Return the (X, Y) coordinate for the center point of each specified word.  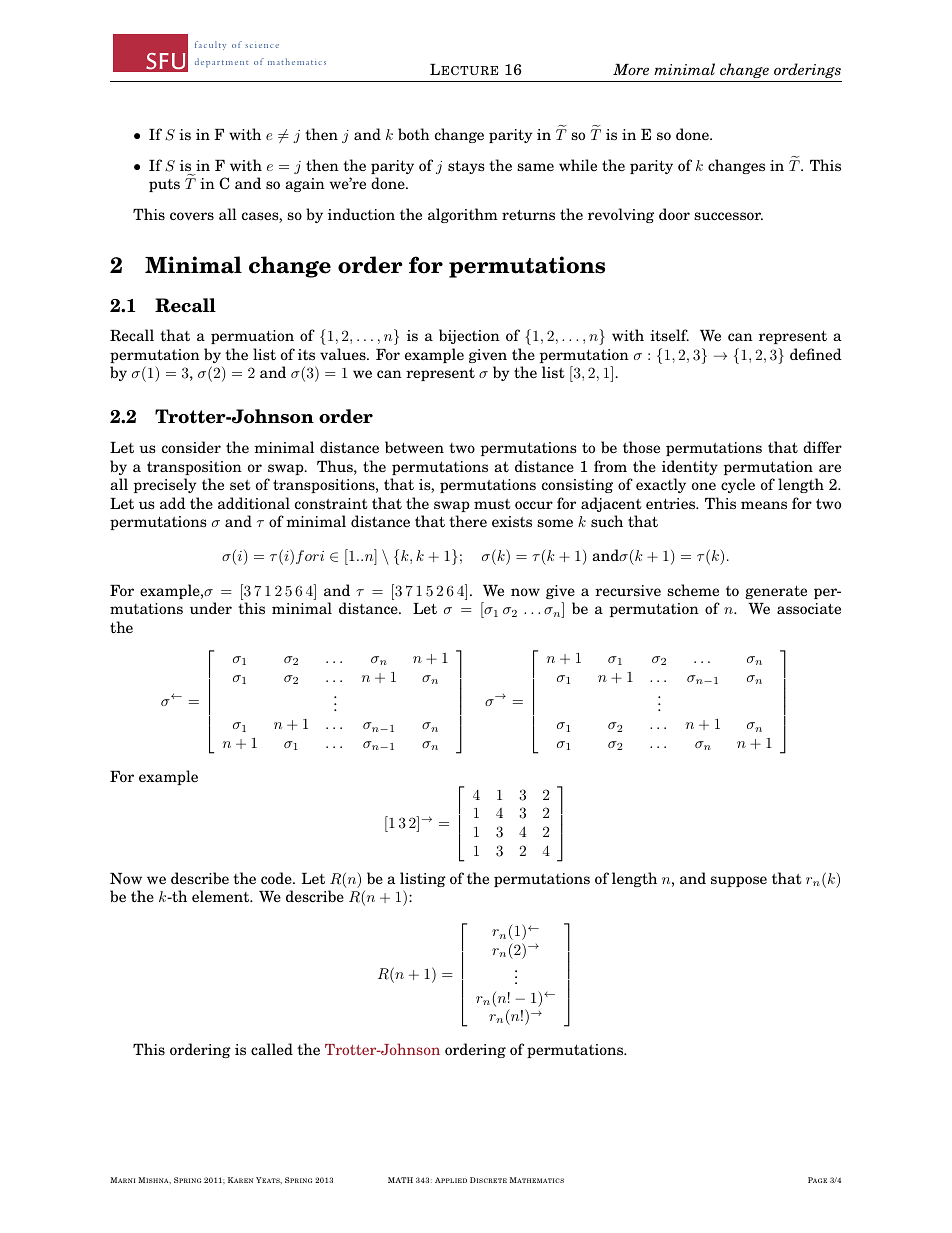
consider (191, 447)
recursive (628, 591)
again (305, 185)
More (631, 69)
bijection (469, 336)
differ (822, 447)
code (277, 878)
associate (809, 609)
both (414, 134)
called (272, 1049)
